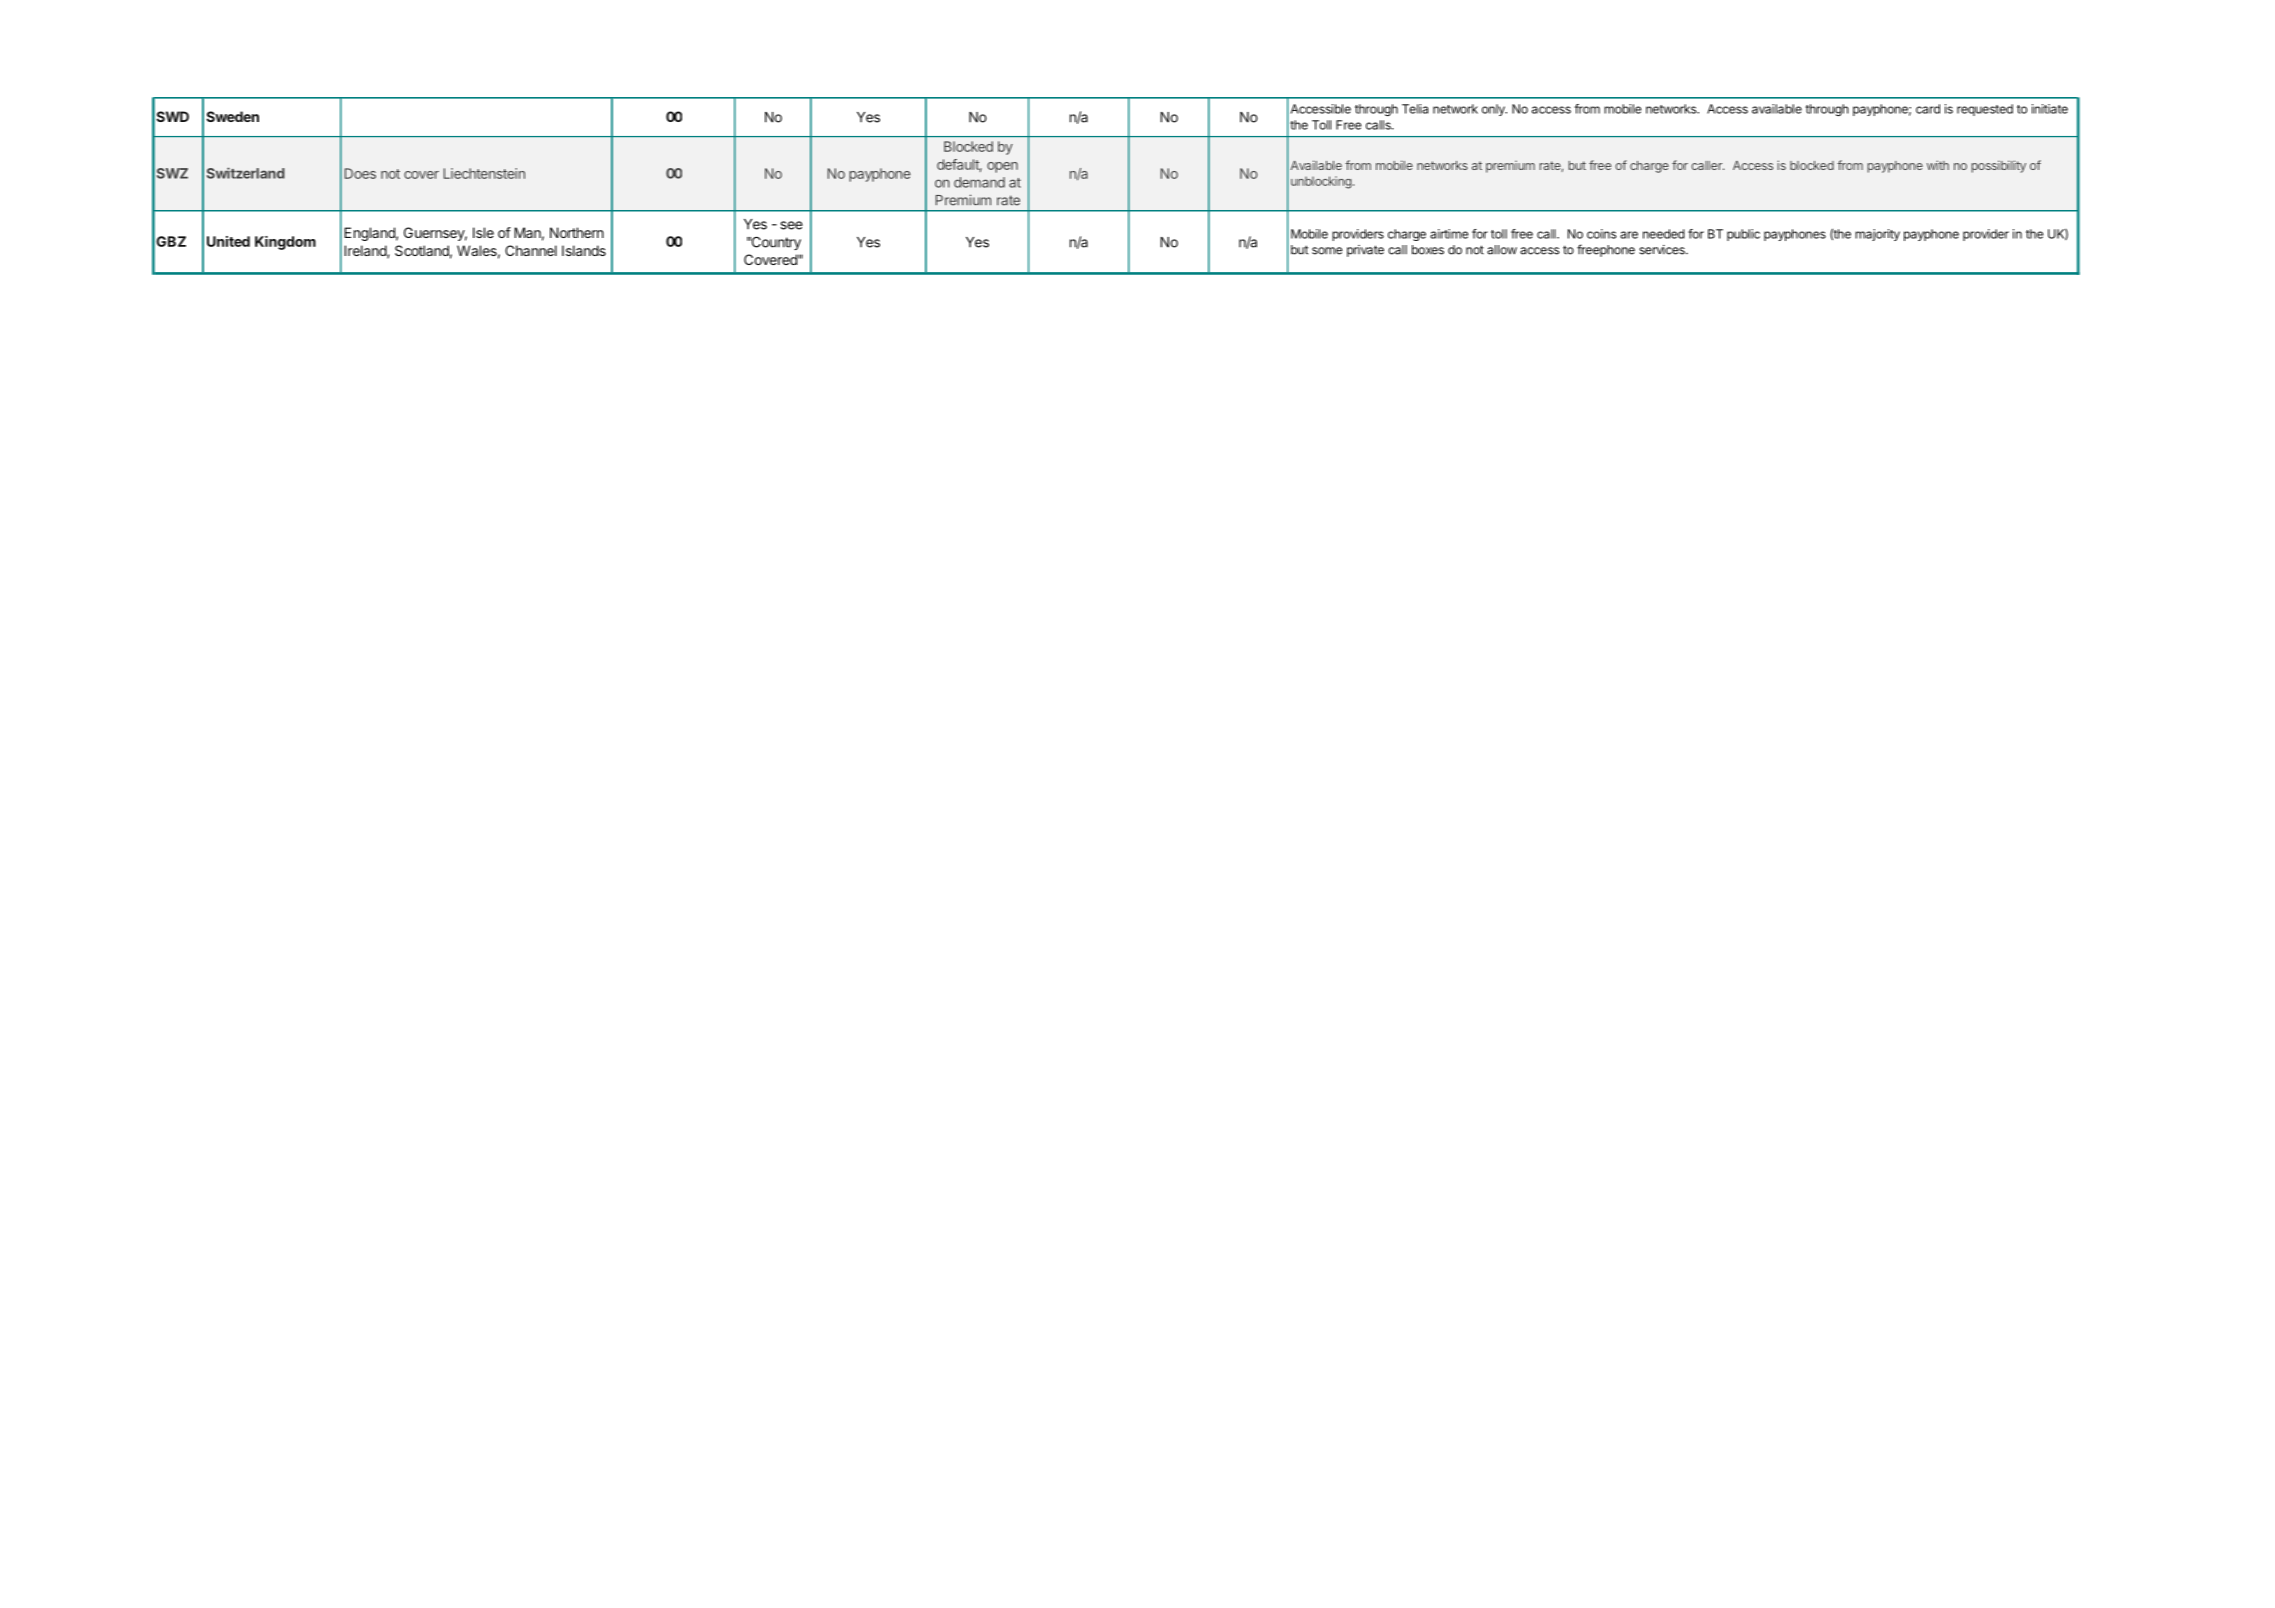  Describe the element at coordinates (791, 225) in the page. I see `see` at that location.
